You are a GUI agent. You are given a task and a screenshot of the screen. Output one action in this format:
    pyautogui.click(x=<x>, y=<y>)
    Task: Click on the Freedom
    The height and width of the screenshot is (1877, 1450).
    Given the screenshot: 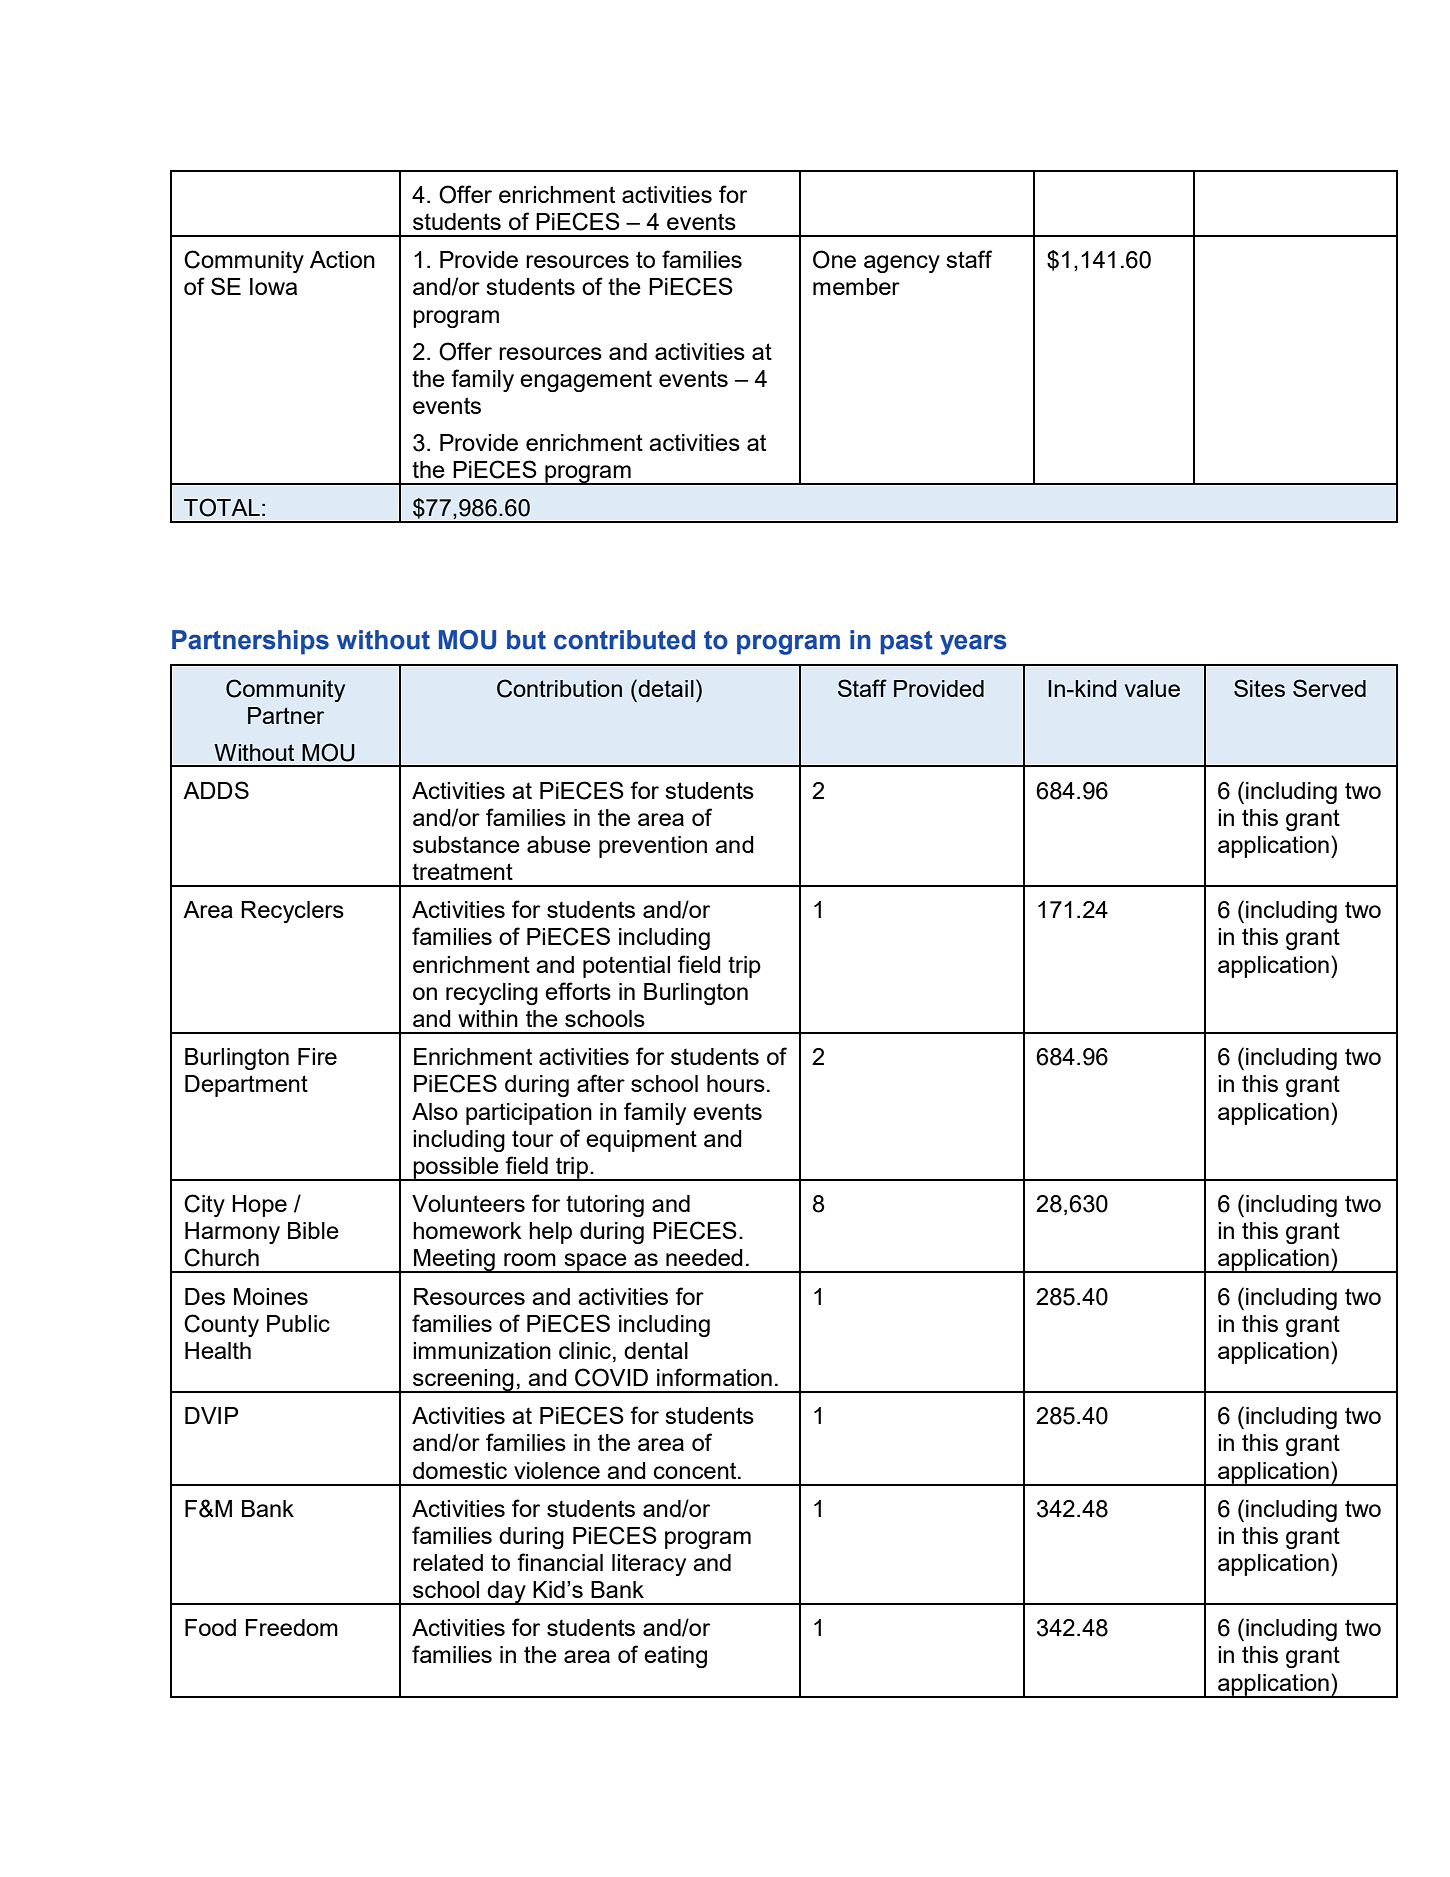 What is the action you would take?
    pyautogui.click(x=292, y=1627)
